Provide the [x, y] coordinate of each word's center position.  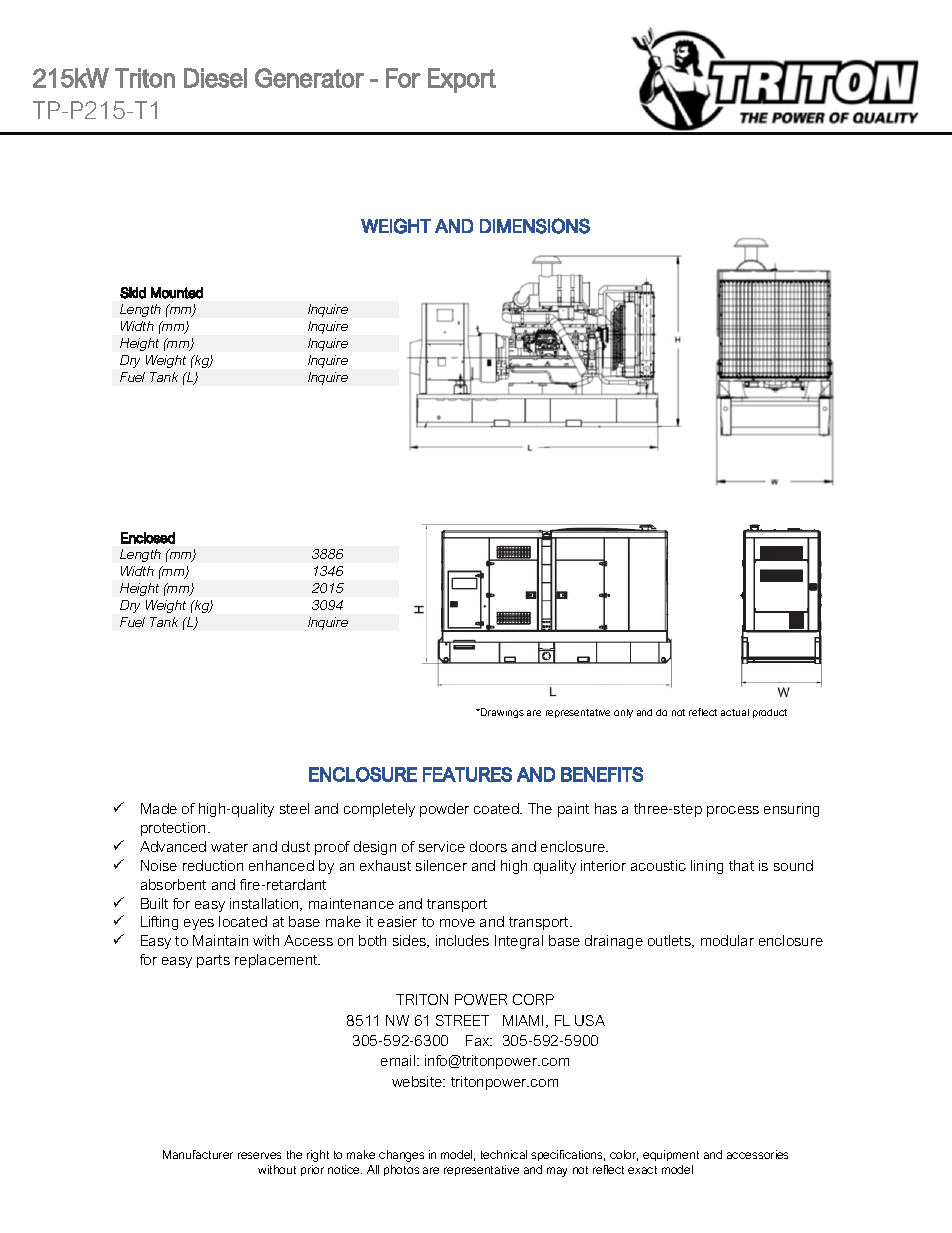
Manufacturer [198, 1154]
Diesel [215, 78]
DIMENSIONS [535, 226]
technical [504, 1154]
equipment [671, 1155]
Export [462, 80]
